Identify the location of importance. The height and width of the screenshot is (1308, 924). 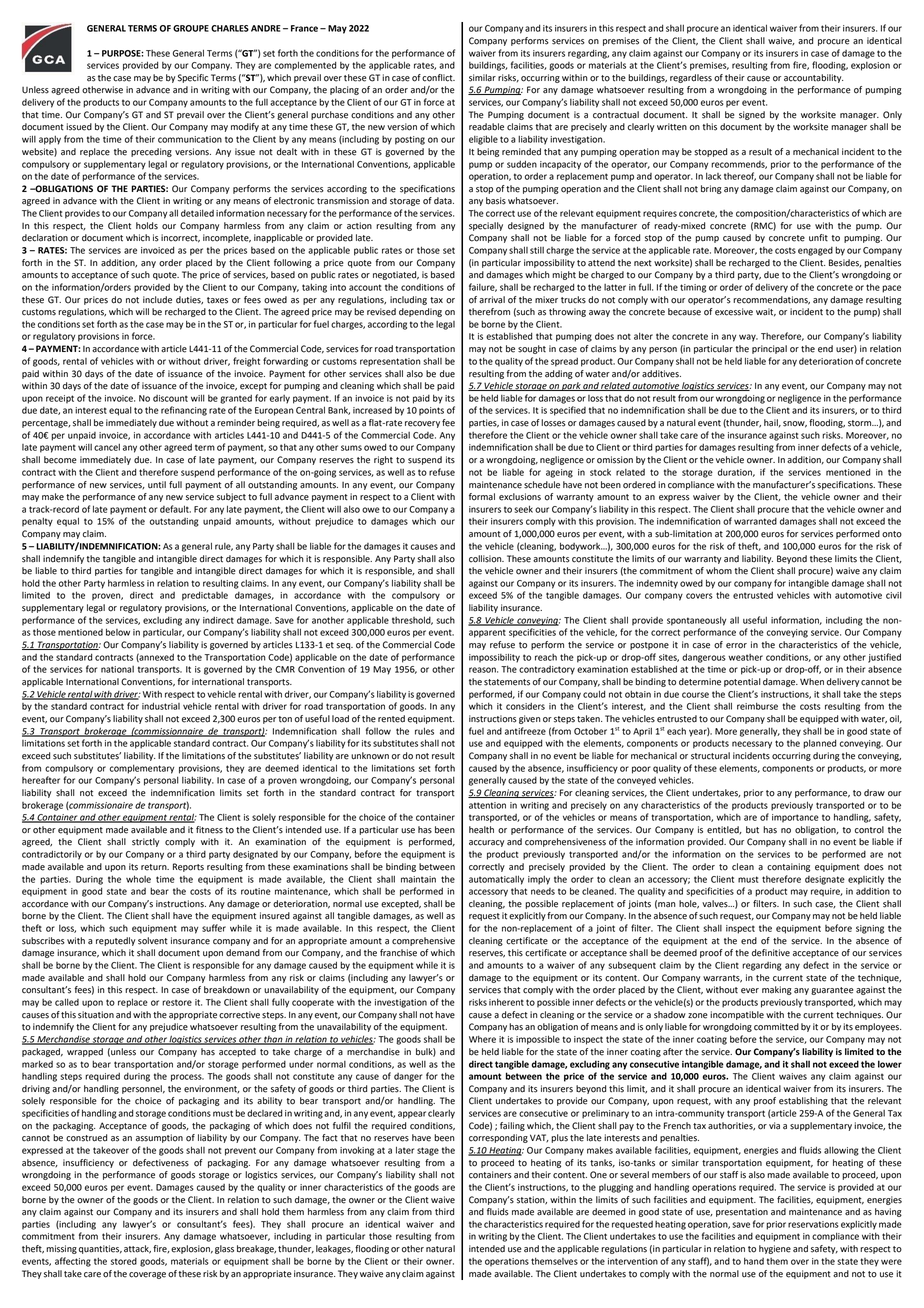
(795, 818).
